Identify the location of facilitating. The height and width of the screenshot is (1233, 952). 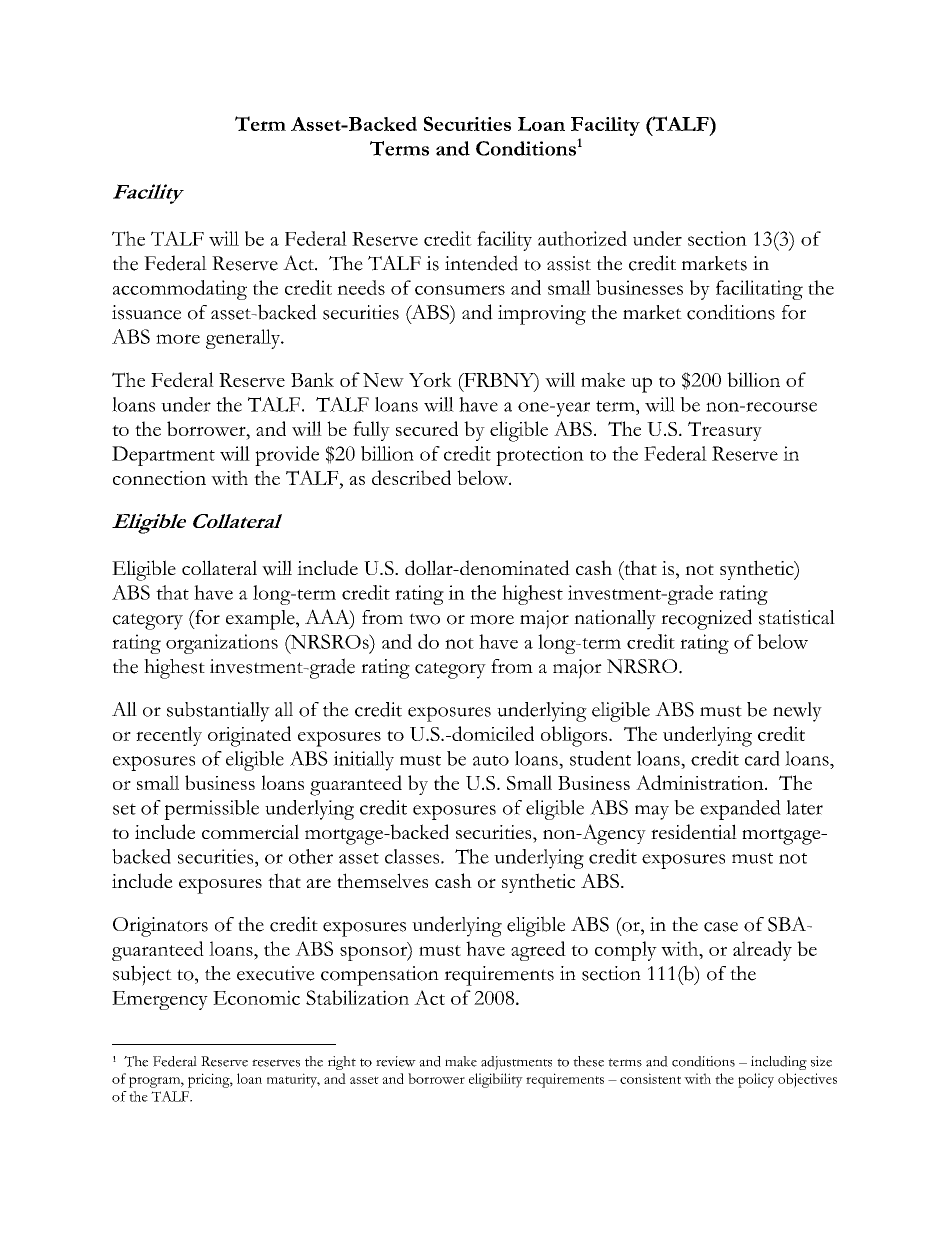
(759, 290).
